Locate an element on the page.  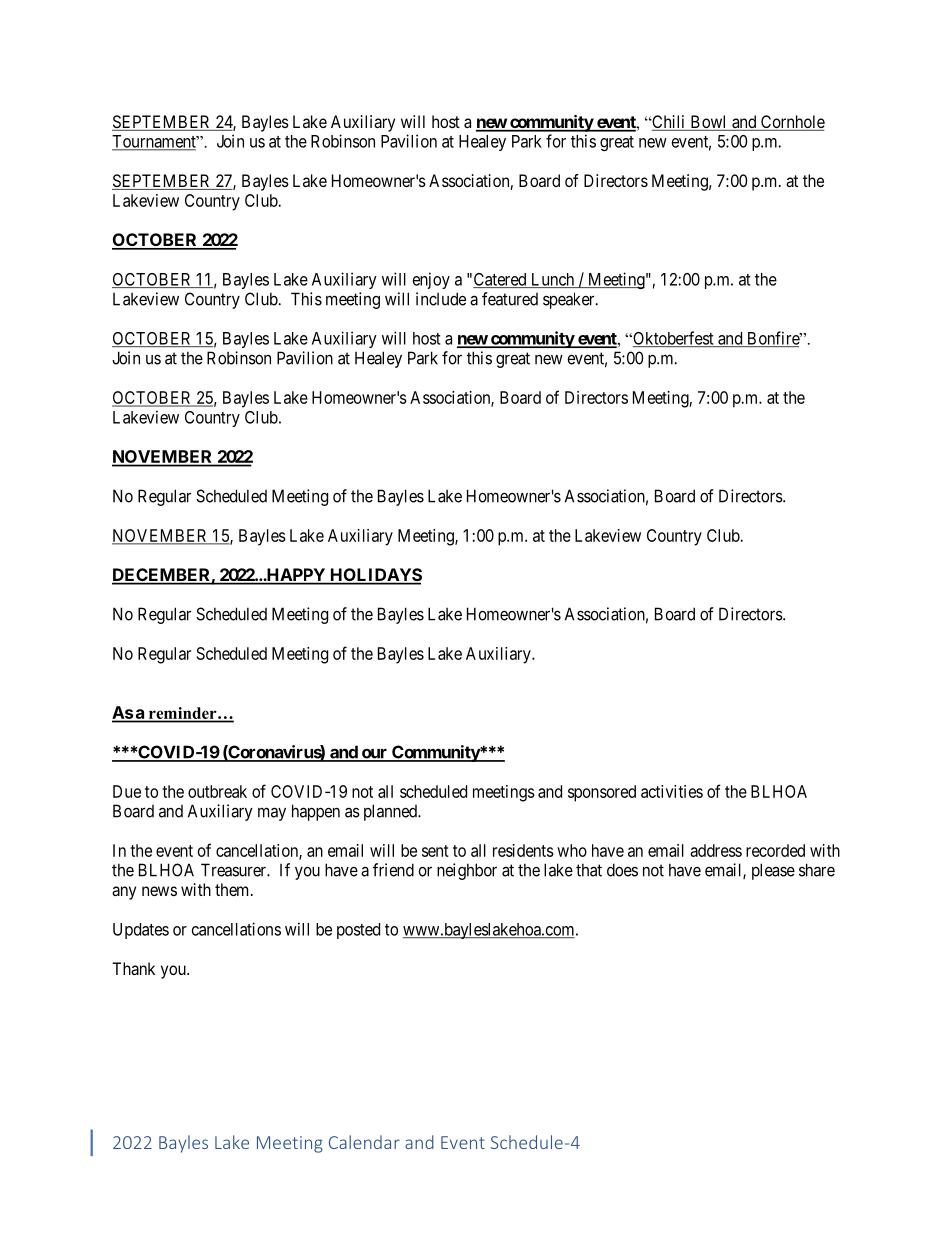
sponsored is located at coordinates (602, 793).
